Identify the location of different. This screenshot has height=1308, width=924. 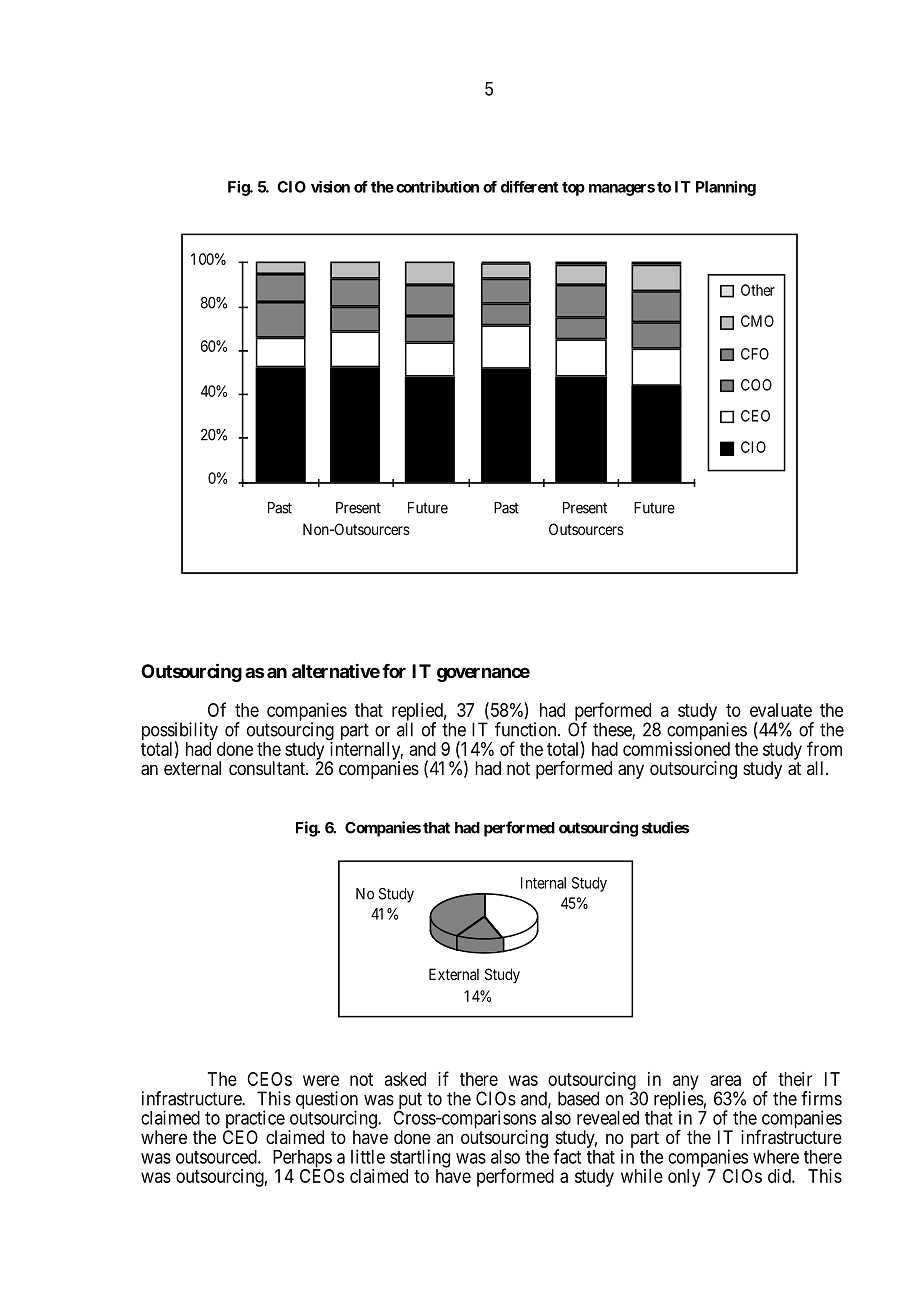
(530, 187).
